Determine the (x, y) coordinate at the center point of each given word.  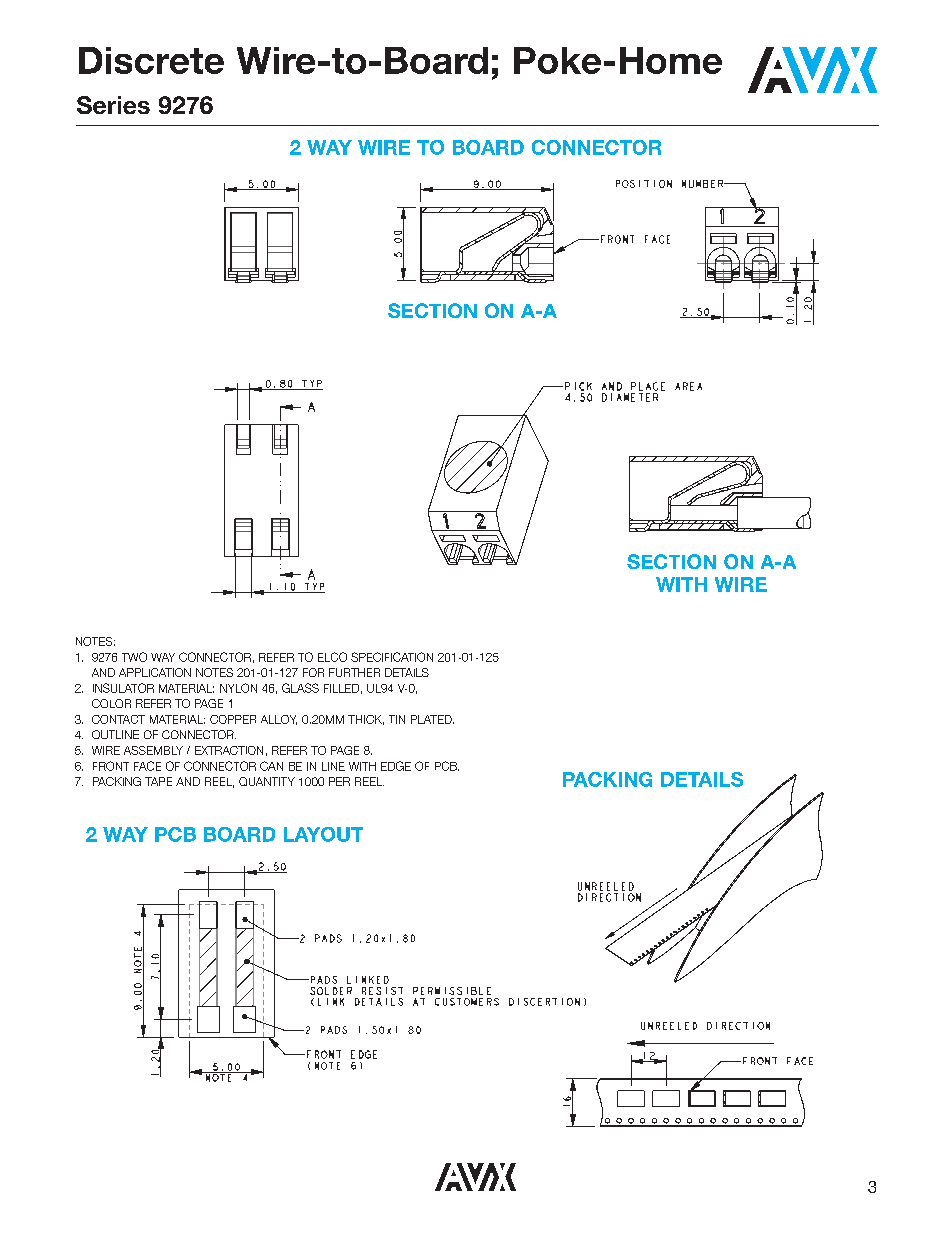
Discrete (151, 60)
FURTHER (354, 672)
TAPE (158, 781)
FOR (313, 672)
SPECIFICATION (392, 657)
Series (113, 105)
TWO (134, 657)
